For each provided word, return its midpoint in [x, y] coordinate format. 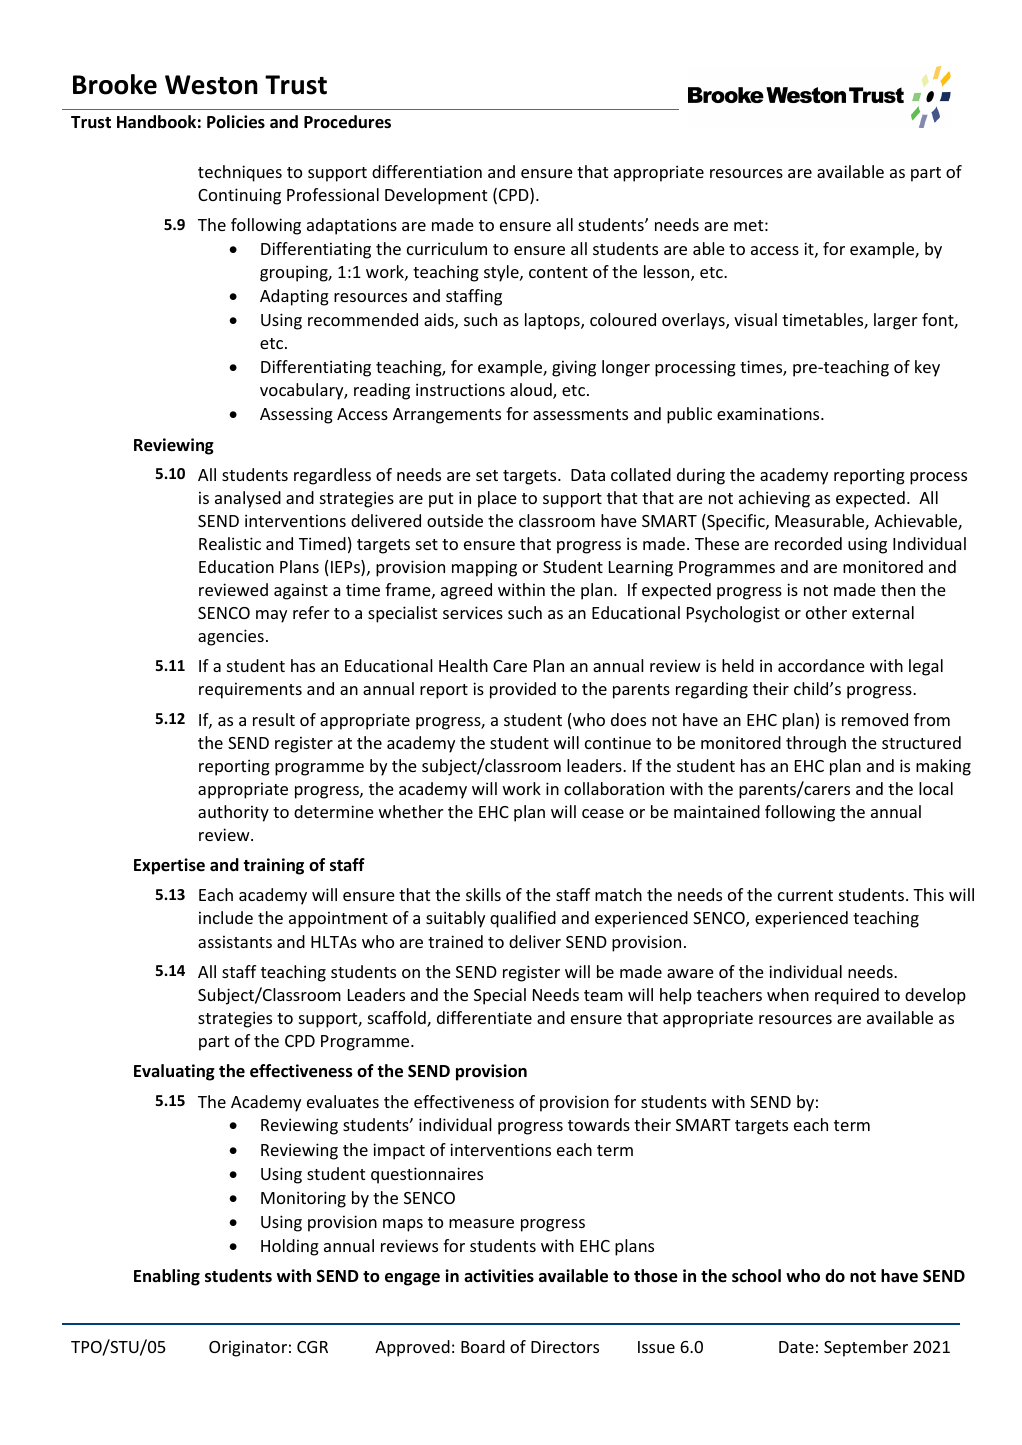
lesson [668, 273]
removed [875, 719]
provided [523, 690]
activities [499, 1276]
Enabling [167, 1277]
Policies [236, 122]
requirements [250, 691]
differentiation [427, 171]
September [866, 1348]
